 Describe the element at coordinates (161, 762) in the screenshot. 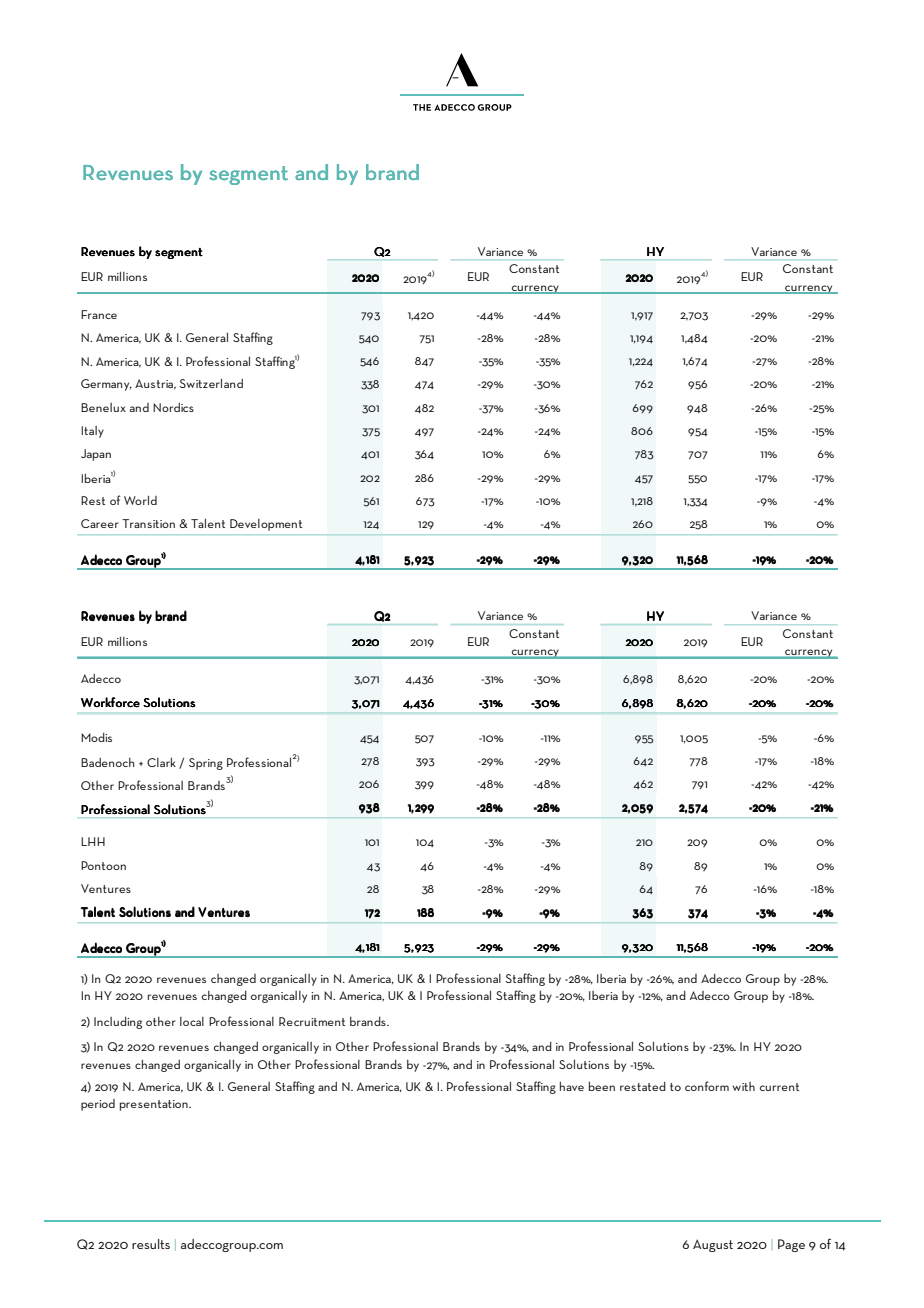

I see `Clark` at that location.
